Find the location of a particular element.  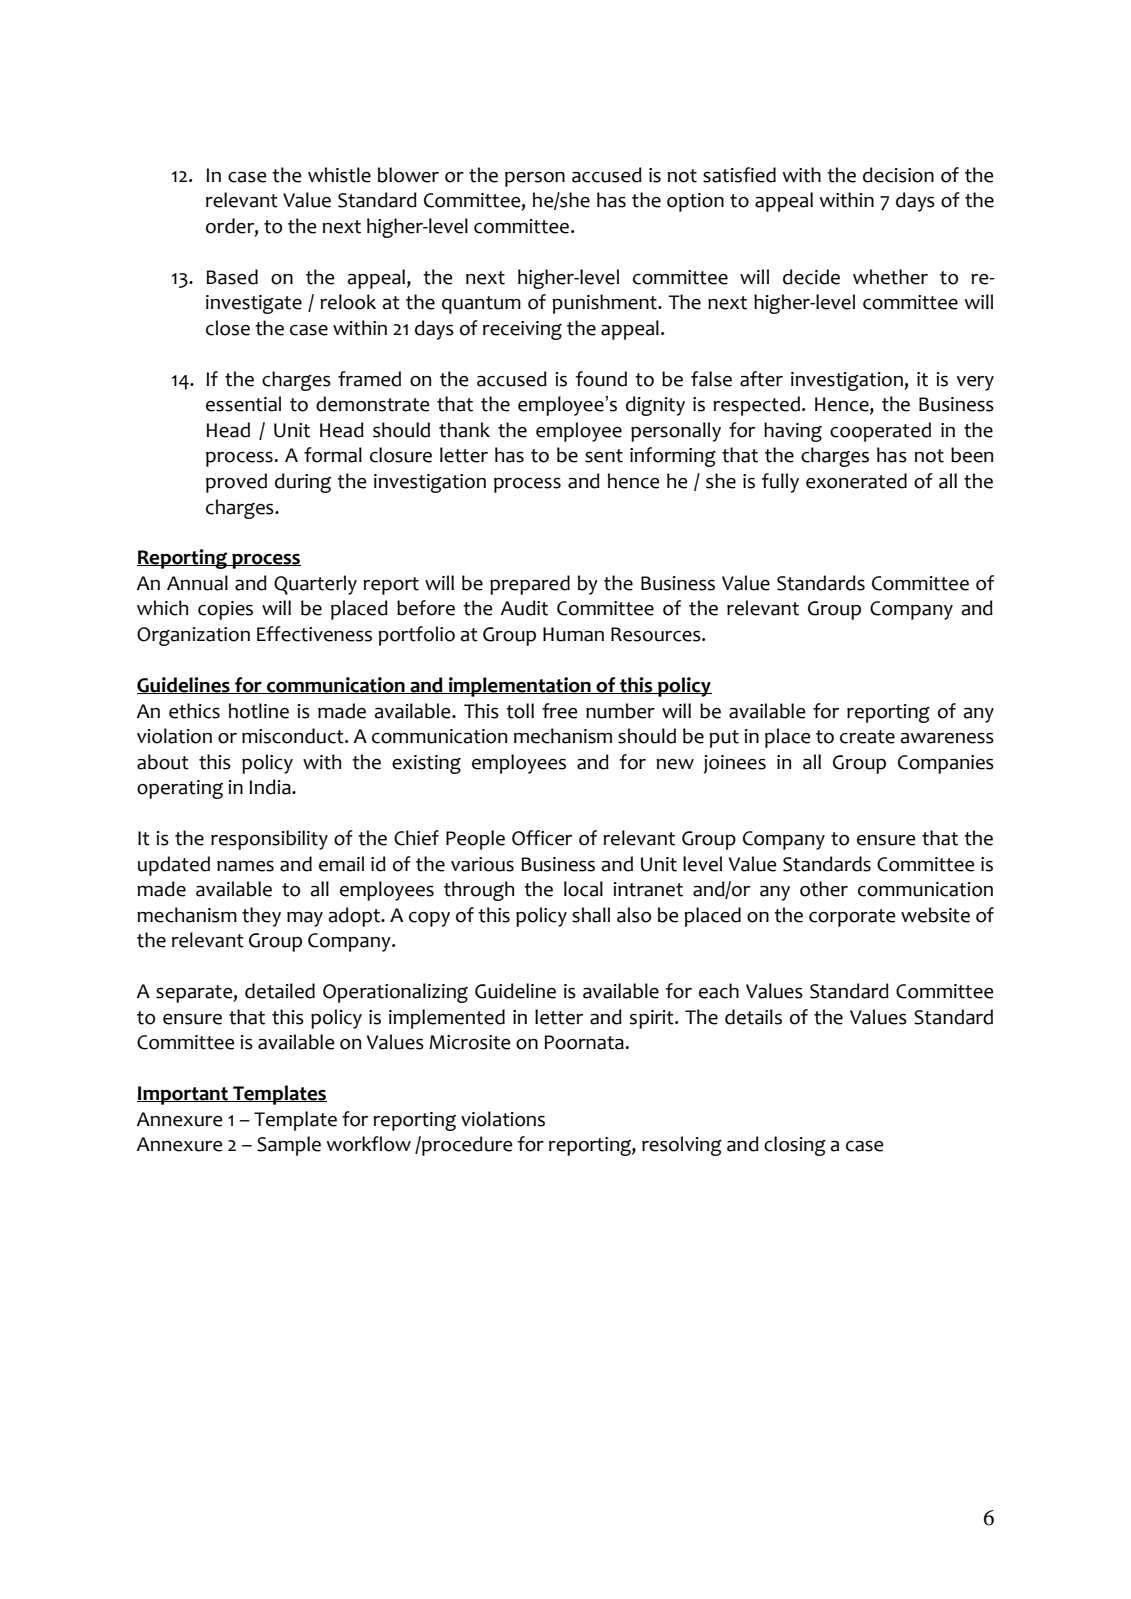

Sample is located at coordinates (289, 1146).
